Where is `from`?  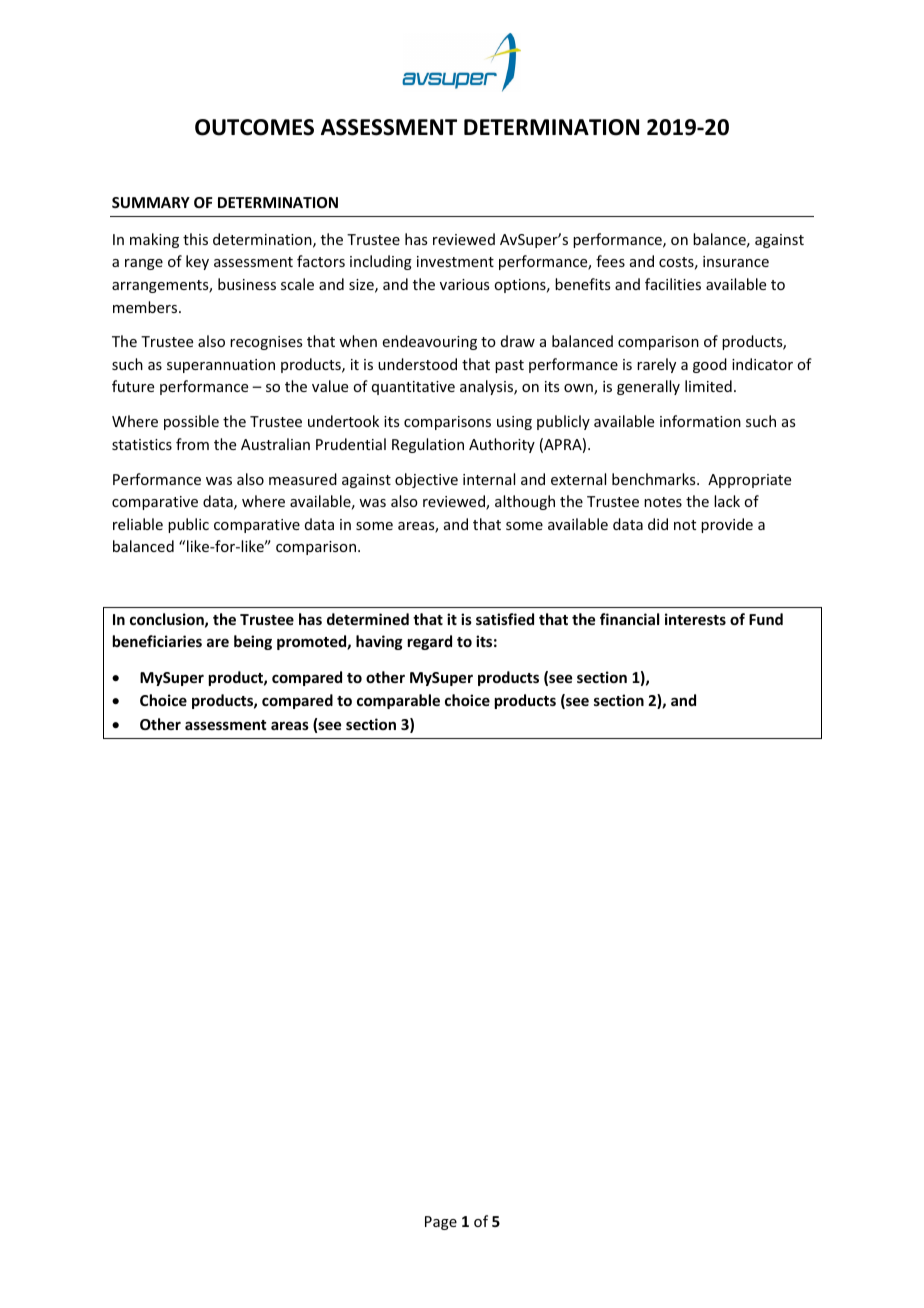 from is located at coordinates (192, 444).
